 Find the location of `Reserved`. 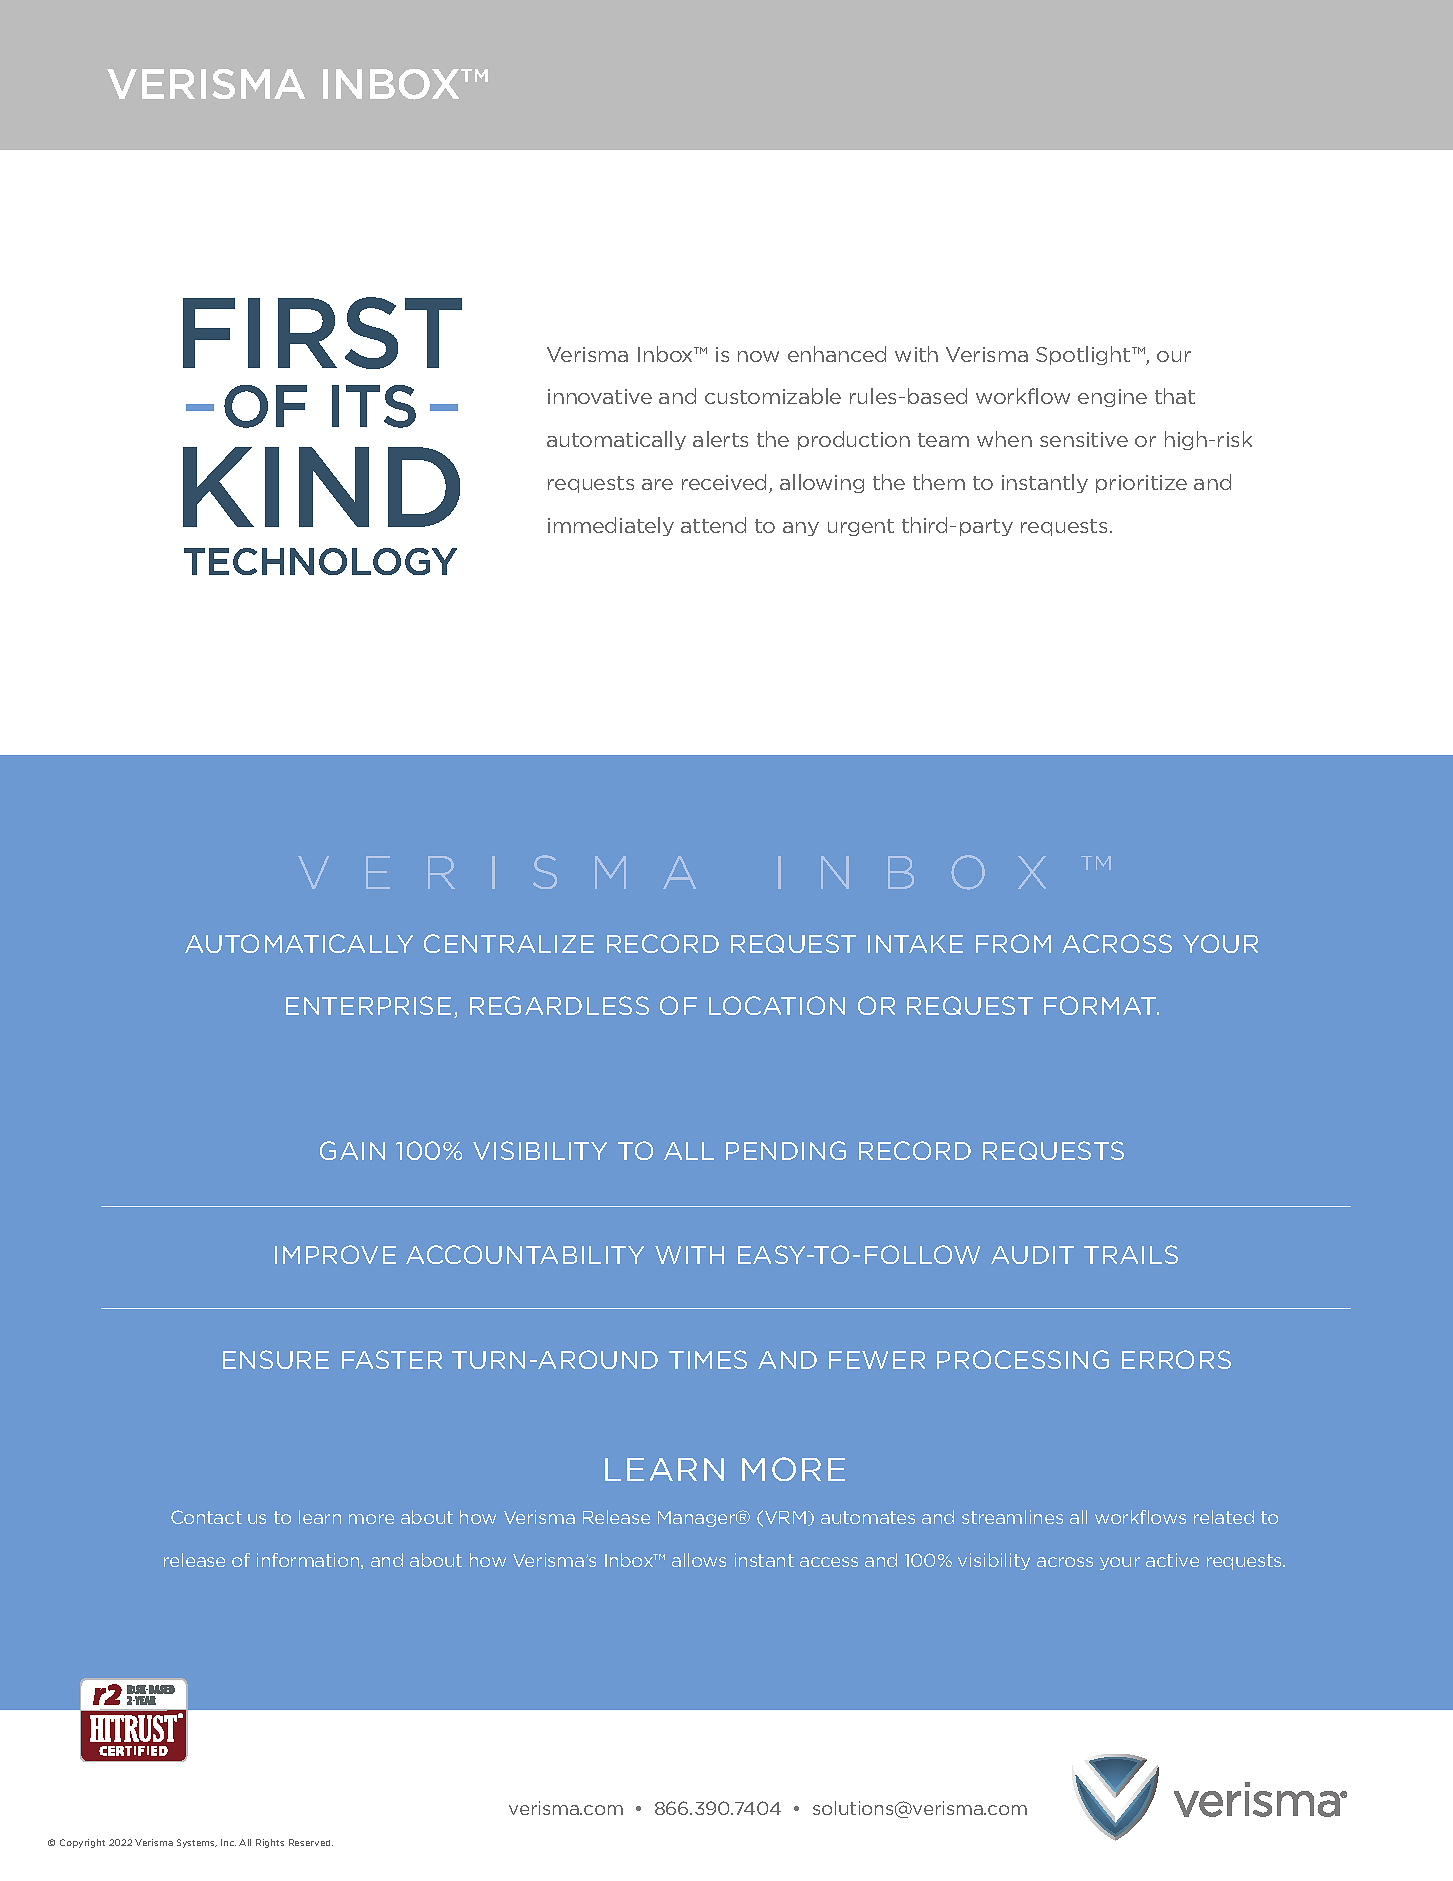

Reserved is located at coordinates (311, 1842).
